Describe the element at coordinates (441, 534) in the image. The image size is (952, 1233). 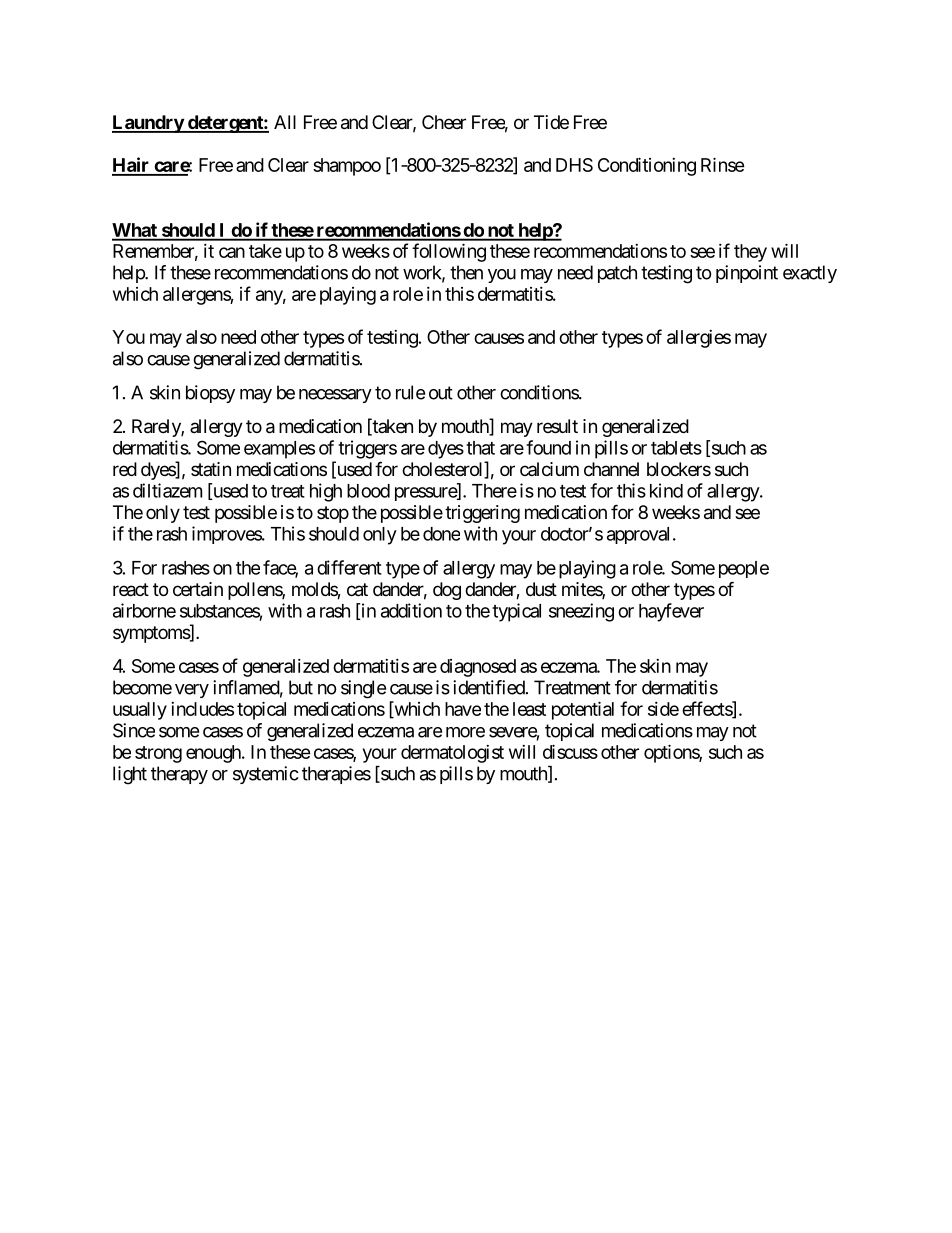
I see `done` at that location.
